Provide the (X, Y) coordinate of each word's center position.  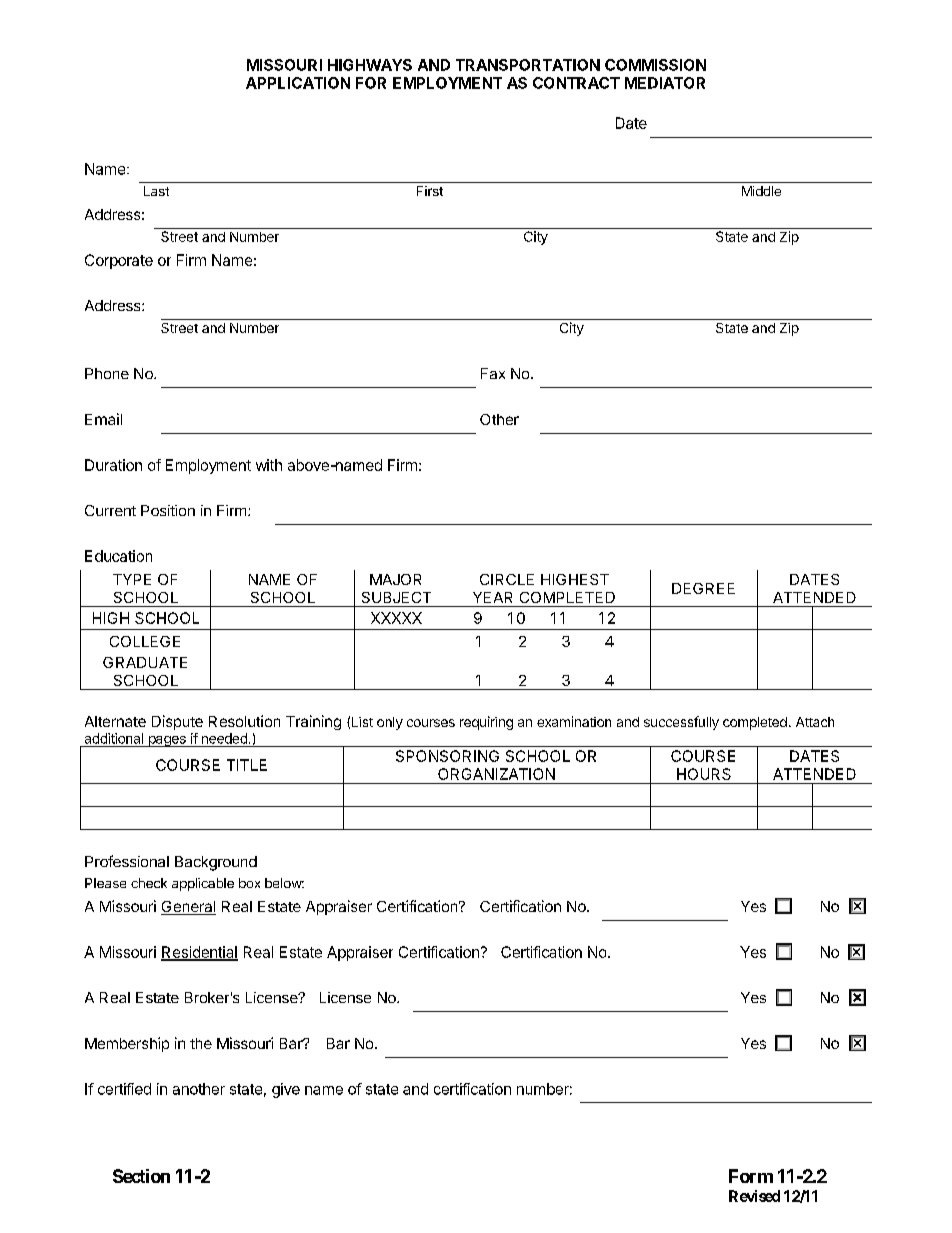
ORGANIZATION (496, 774)
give (286, 1090)
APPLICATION (298, 83)
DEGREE (703, 588)
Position (168, 510)
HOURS (704, 774)
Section (141, 1176)
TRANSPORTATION (528, 65)
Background (216, 863)
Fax (493, 373)
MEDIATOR (665, 83)
